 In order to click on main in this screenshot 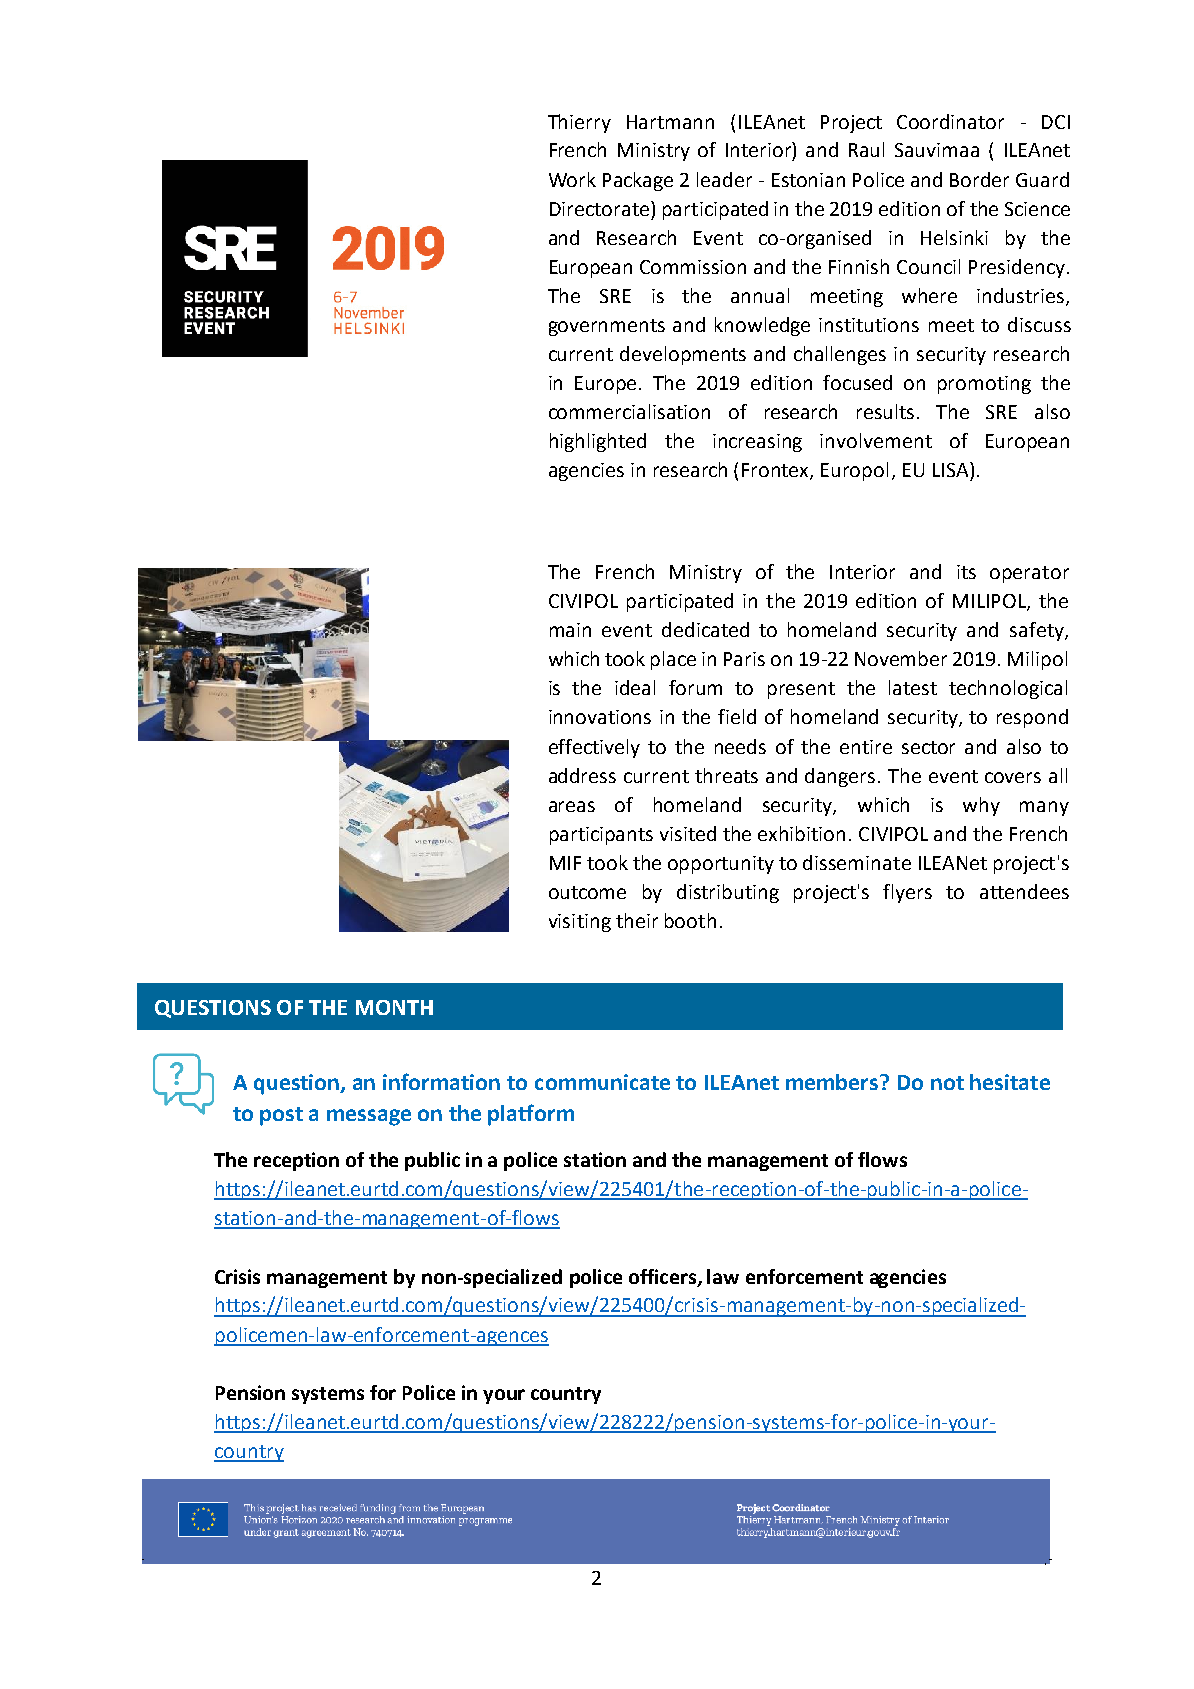, I will do `click(570, 630)`.
